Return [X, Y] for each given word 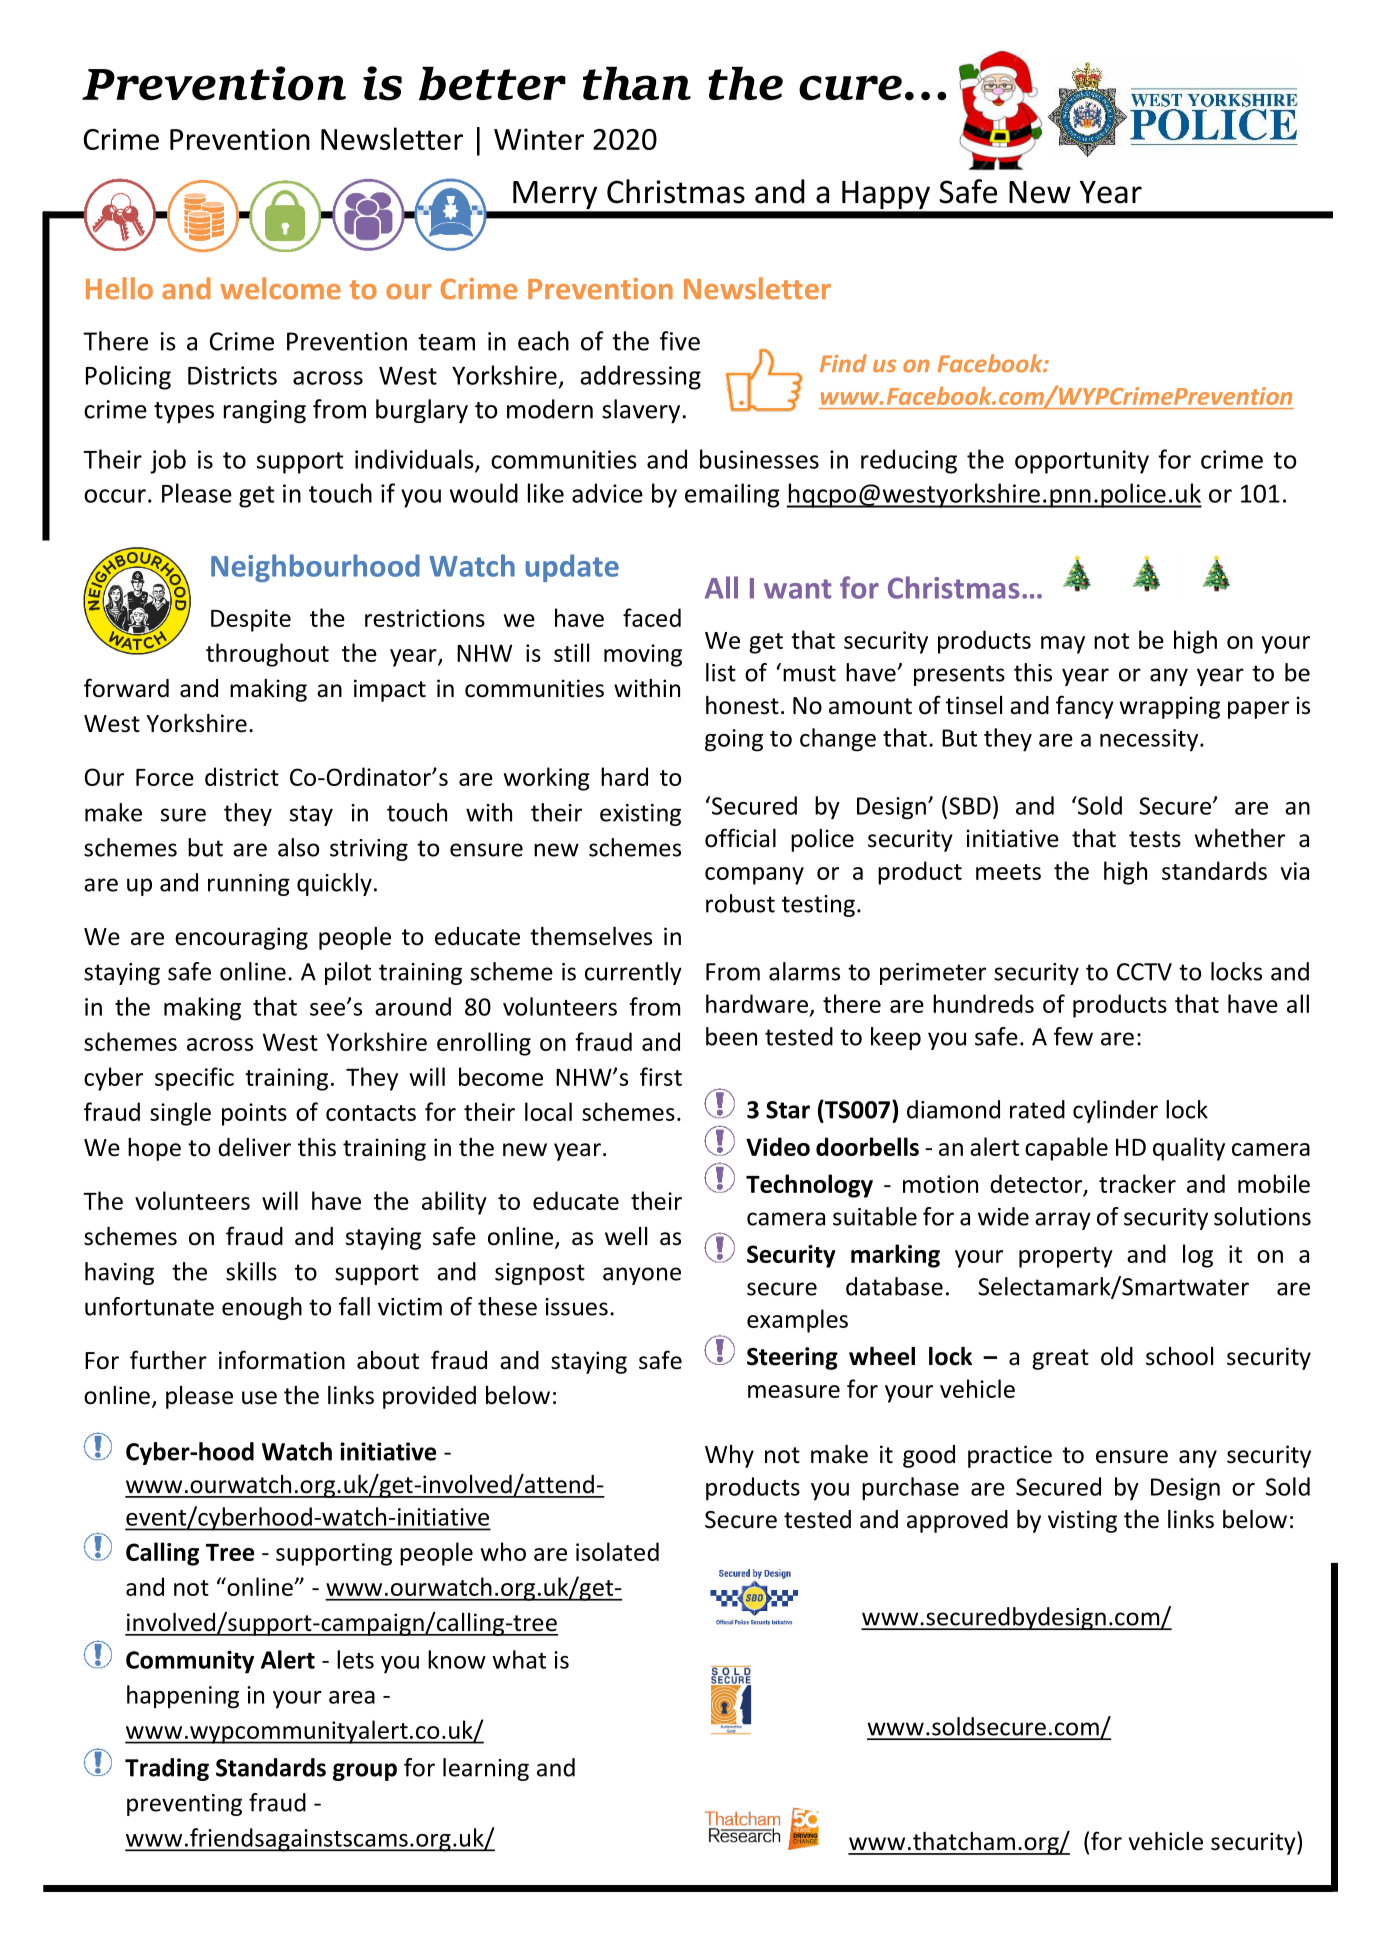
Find [843, 363]
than [637, 83]
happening [183, 1697]
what [519, 1659]
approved [957, 1521]
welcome [280, 288]
